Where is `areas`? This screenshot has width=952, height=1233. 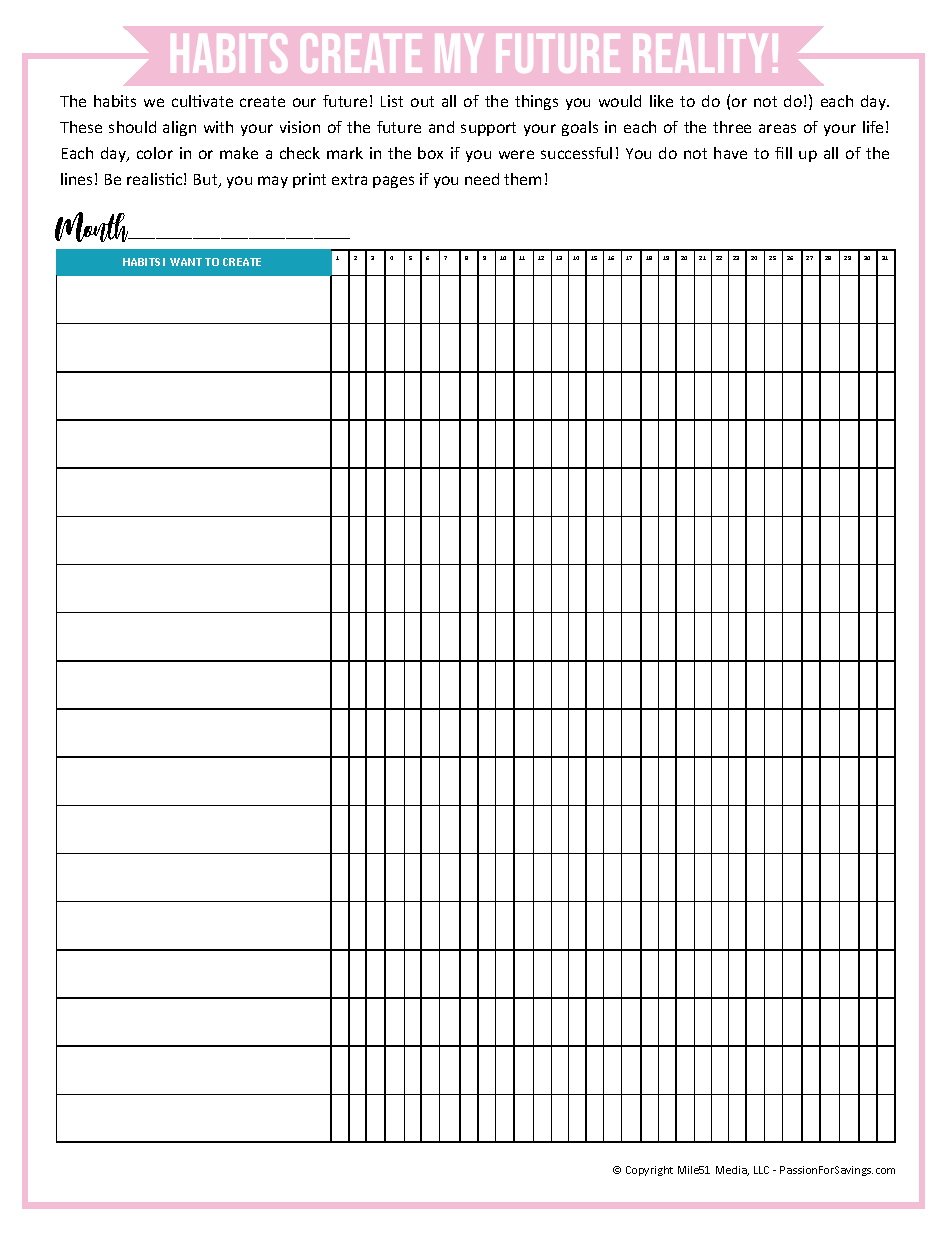
areas is located at coordinates (777, 128).
